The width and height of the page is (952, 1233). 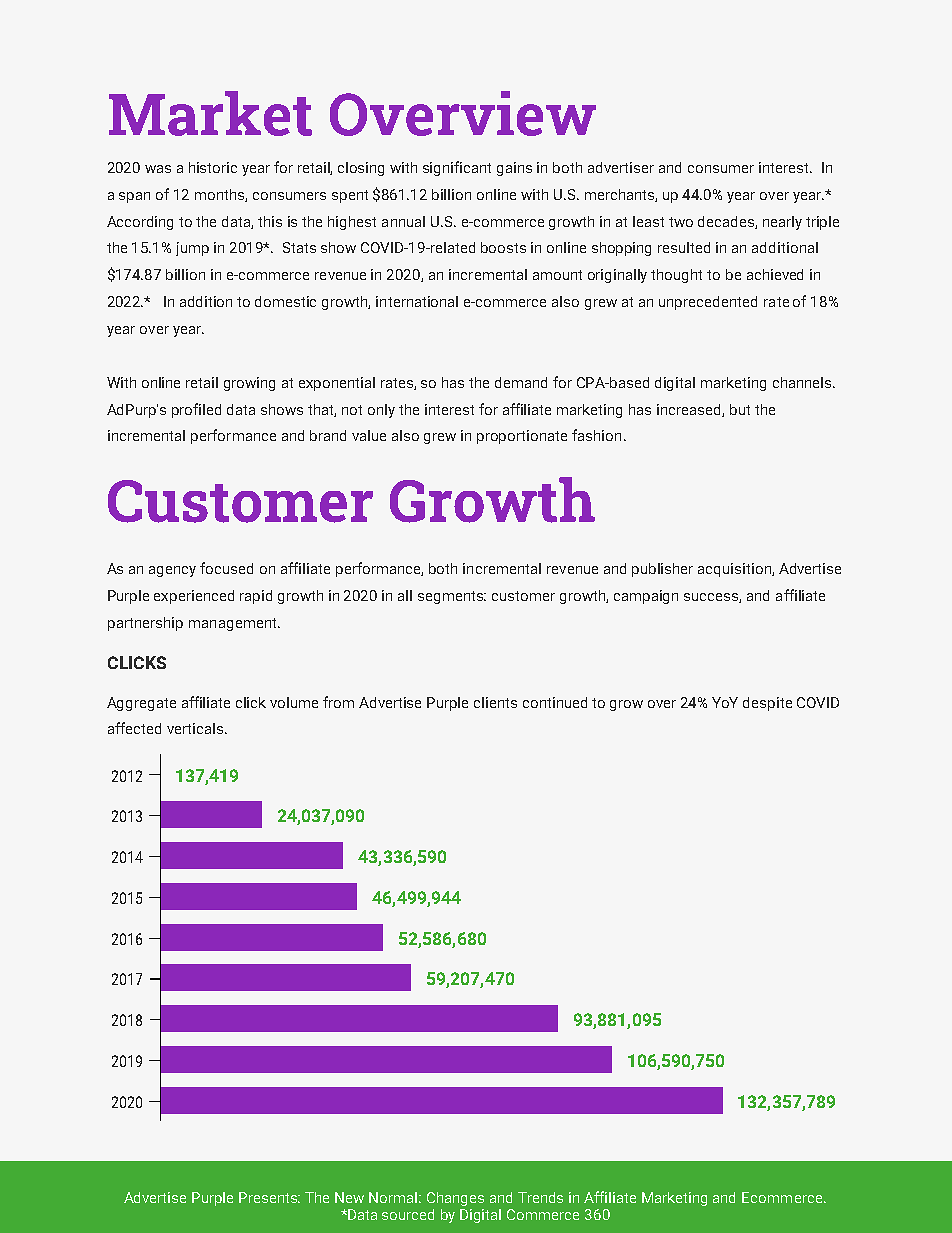 I want to click on months, so click(x=221, y=195).
